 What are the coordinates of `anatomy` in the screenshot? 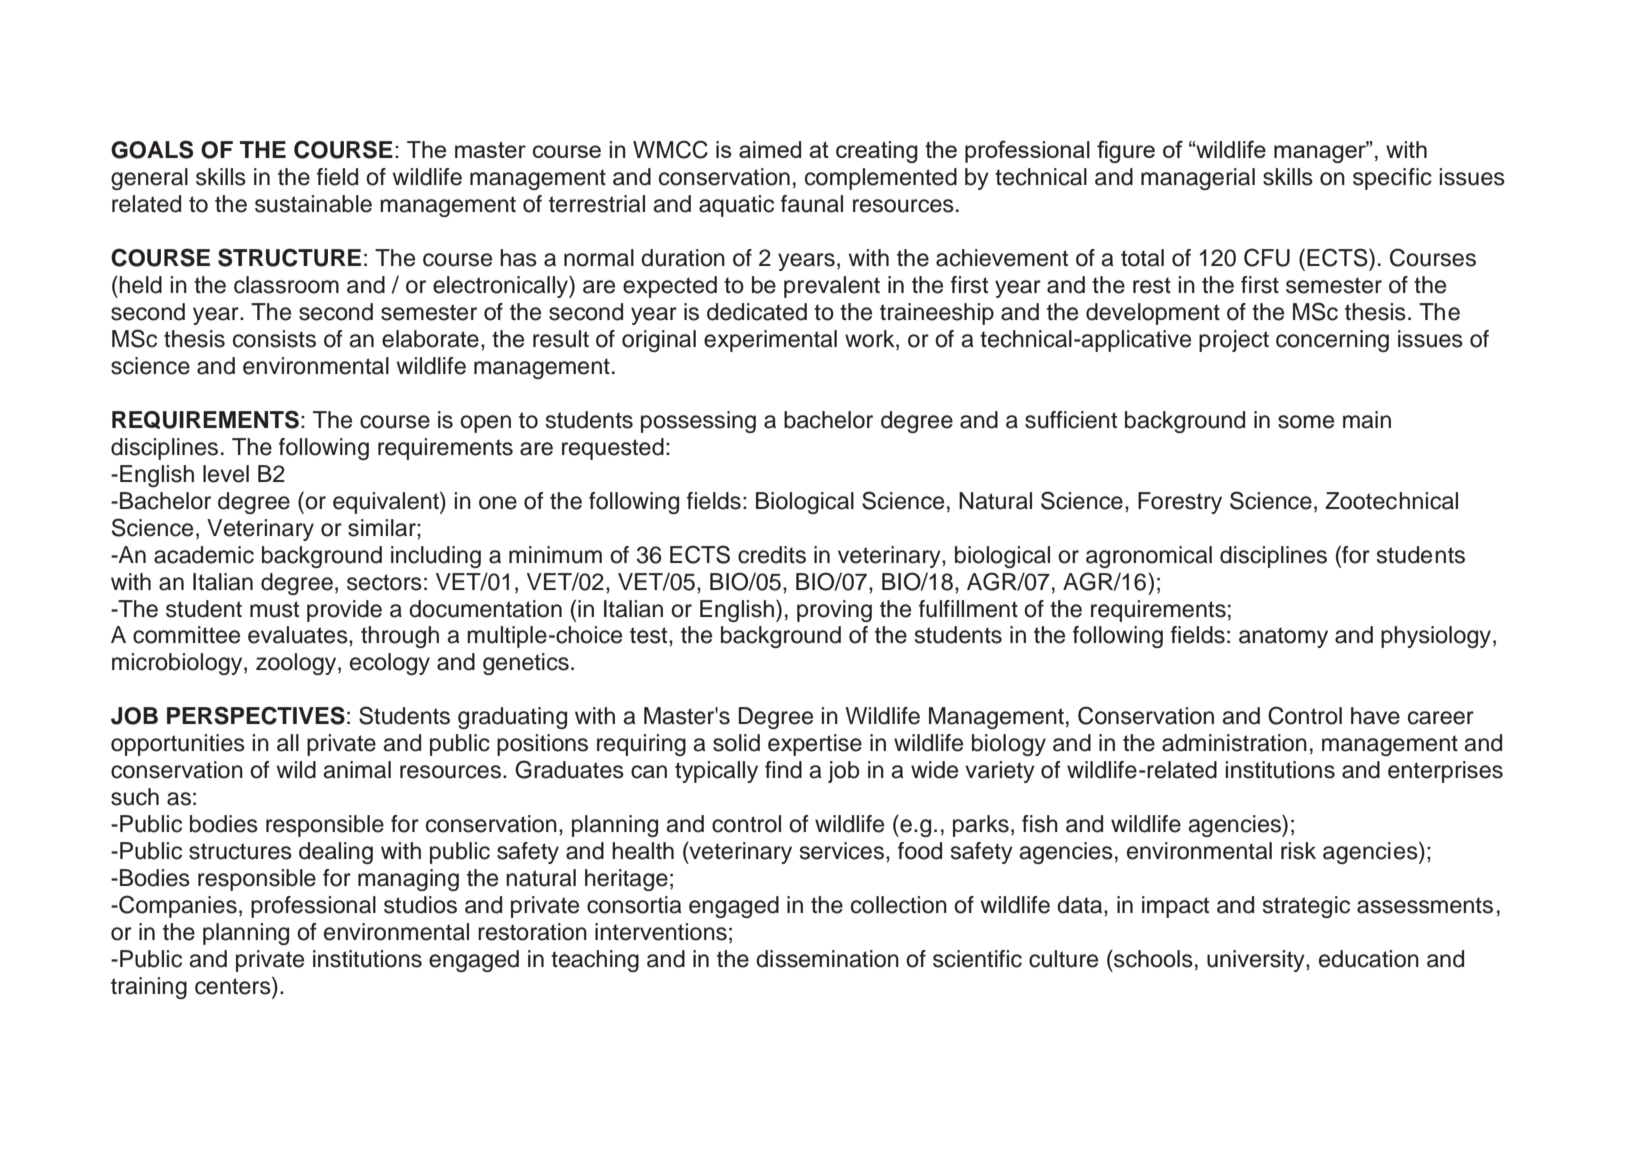 It's located at (1283, 637).
